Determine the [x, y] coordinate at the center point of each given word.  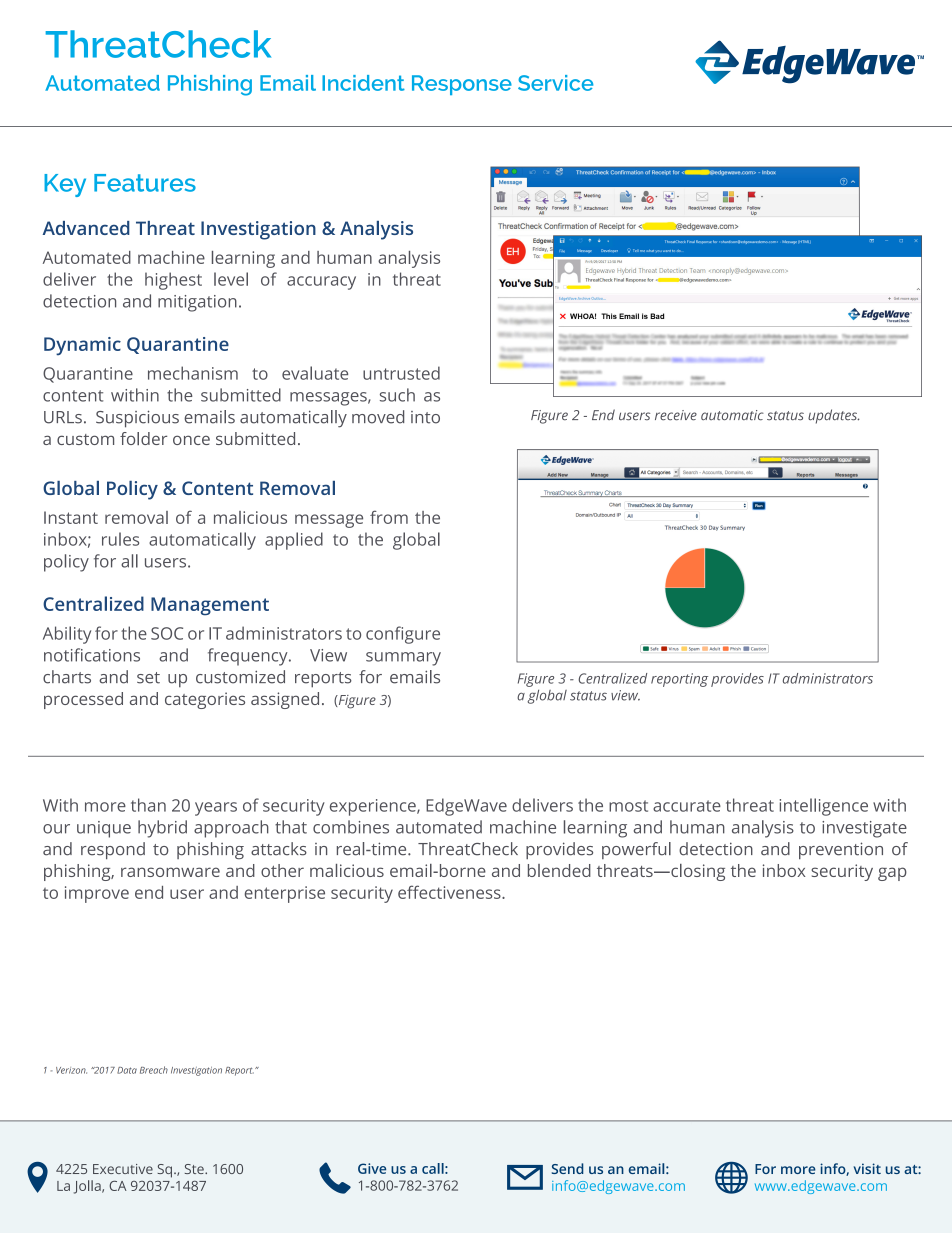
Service [555, 83]
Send [568, 1168]
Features [145, 183]
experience [374, 807]
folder [143, 438]
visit [867, 1168]
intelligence [824, 807]
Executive [123, 1169]
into [425, 417]
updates [834, 416]
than [148, 805]
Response [462, 85]
